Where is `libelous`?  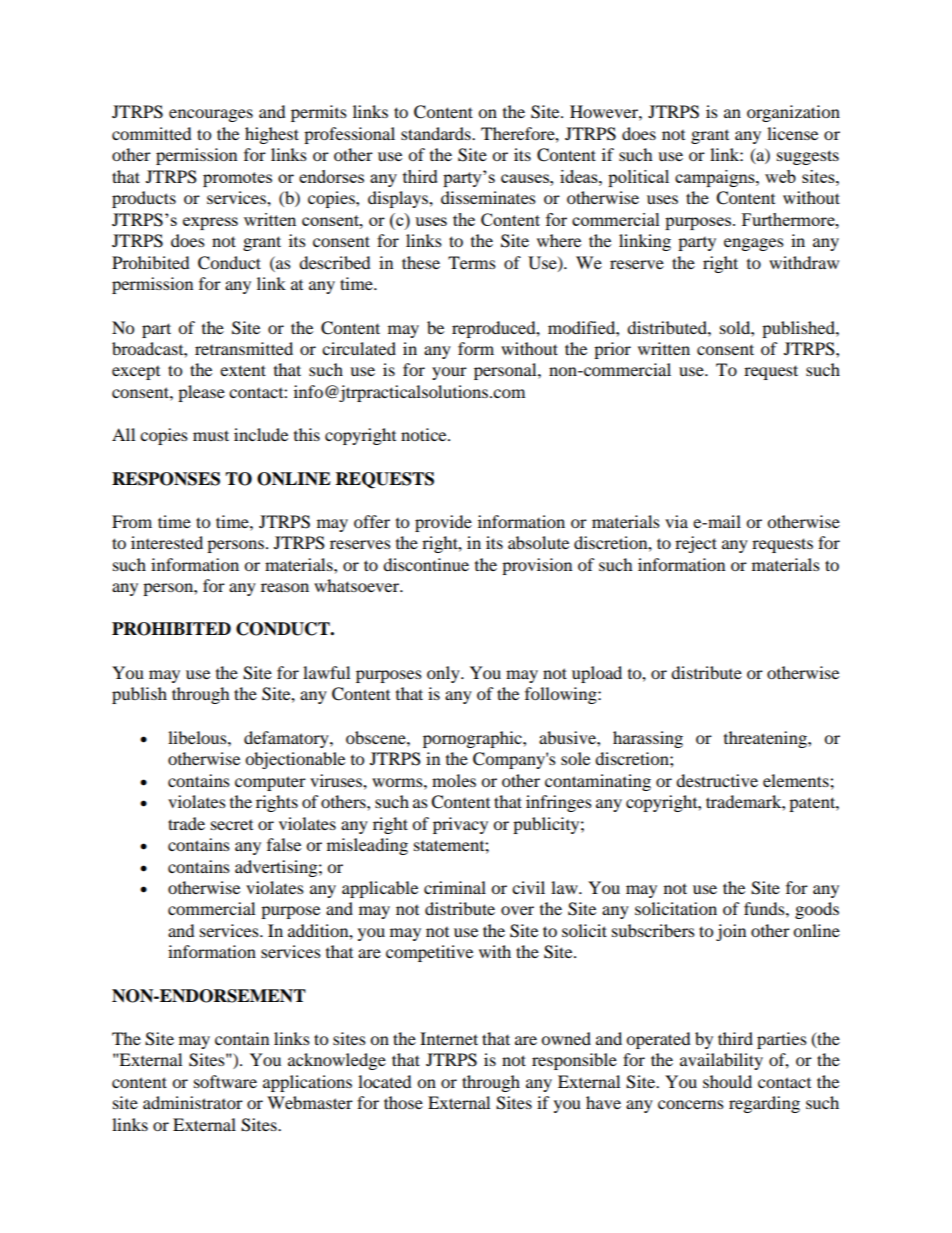 libelous is located at coordinates (198, 737).
